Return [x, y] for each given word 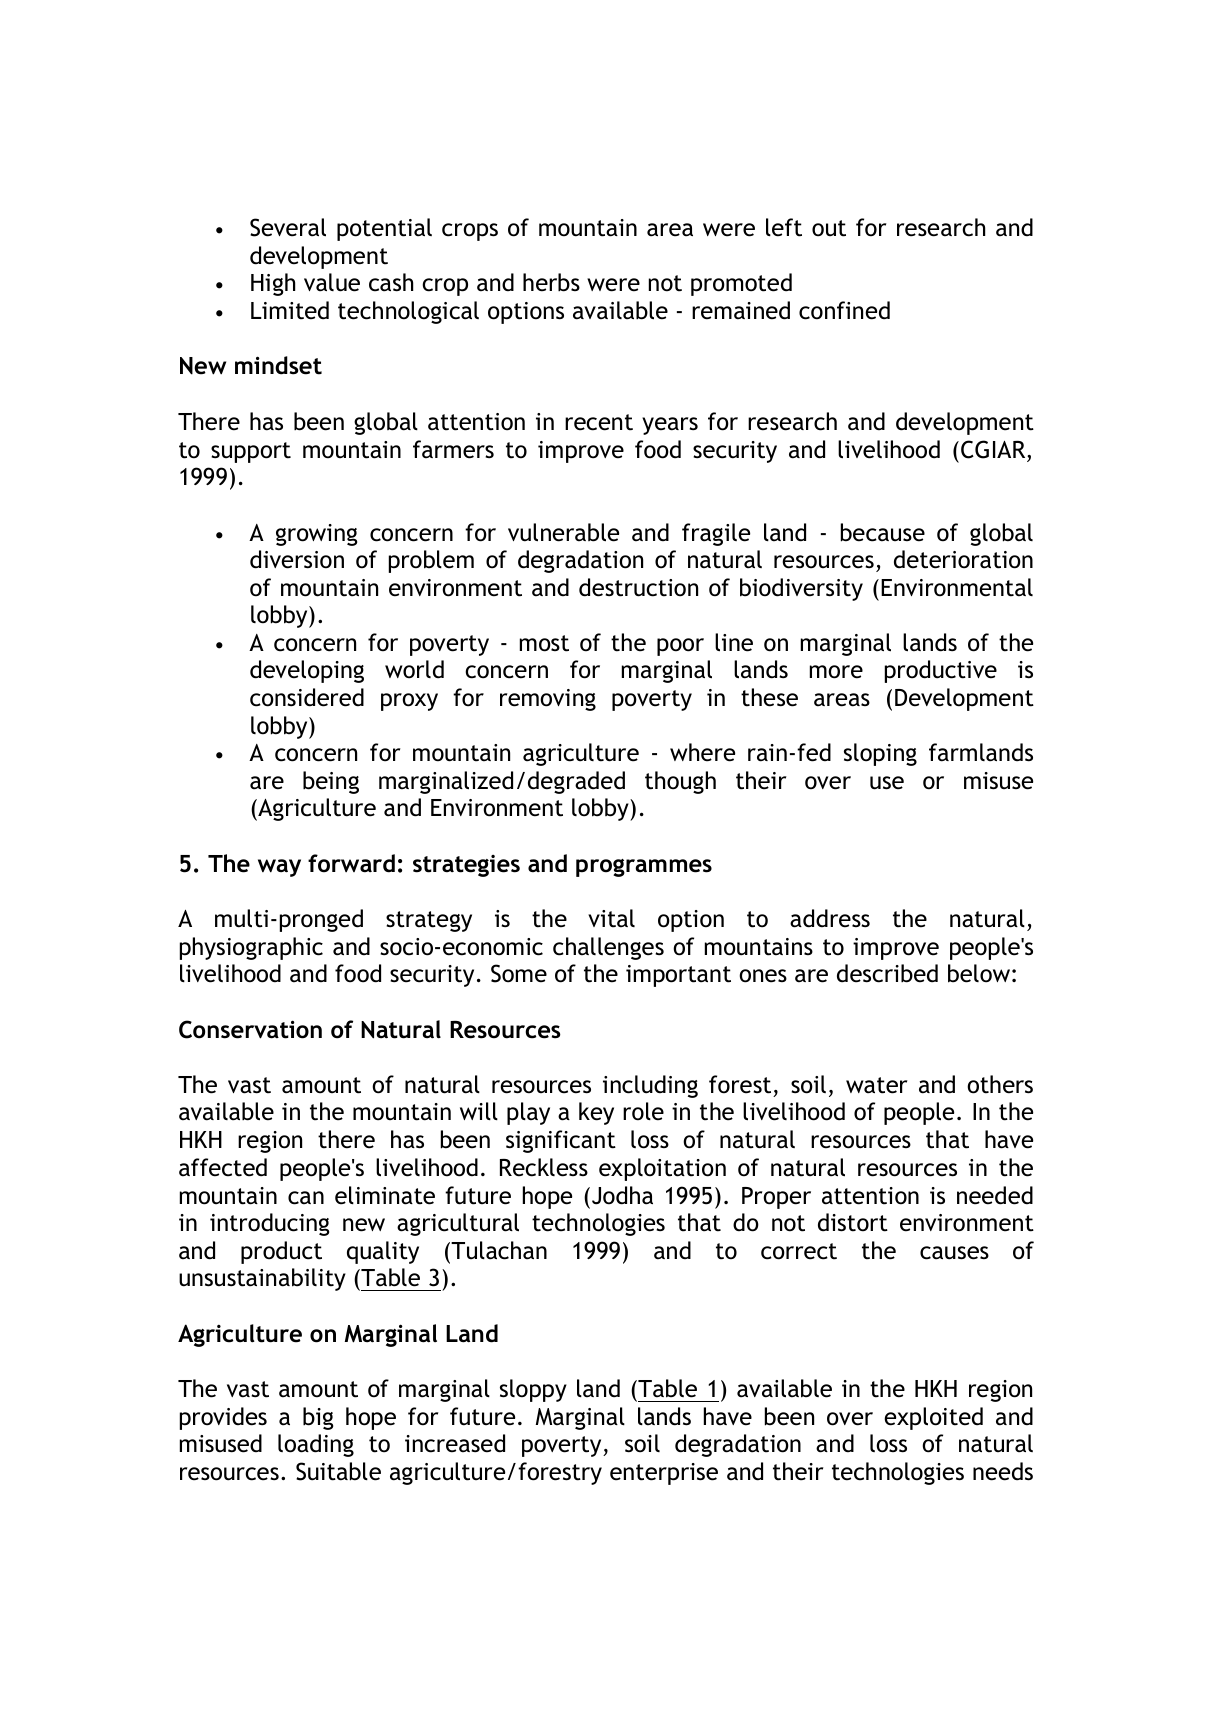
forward [351, 863]
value [332, 282]
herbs [551, 282]
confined [844, 310]
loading [316, 1445]
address [830, 918]
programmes [644, 868]
